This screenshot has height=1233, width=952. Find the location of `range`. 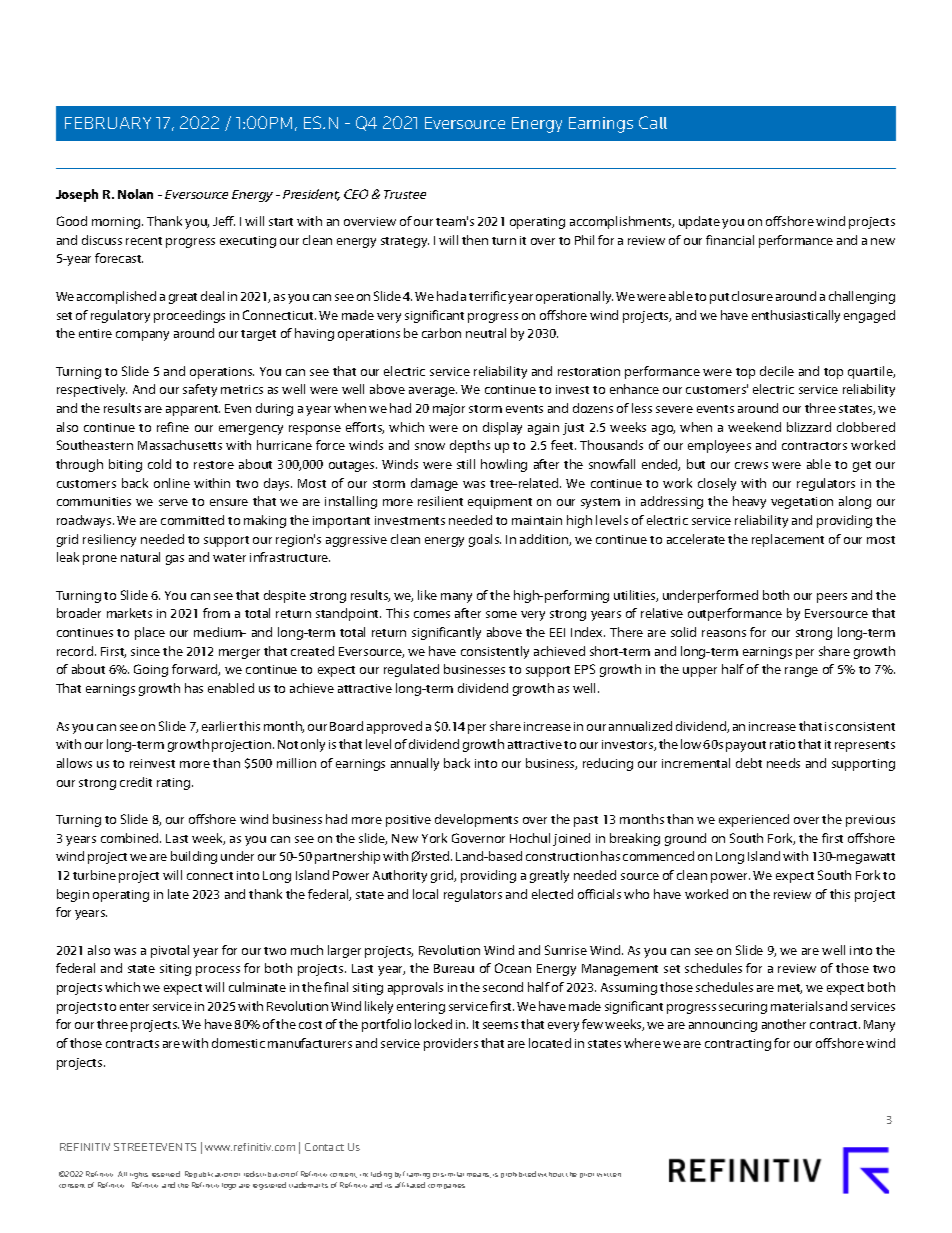

range is located at coordinates (801, 672).
